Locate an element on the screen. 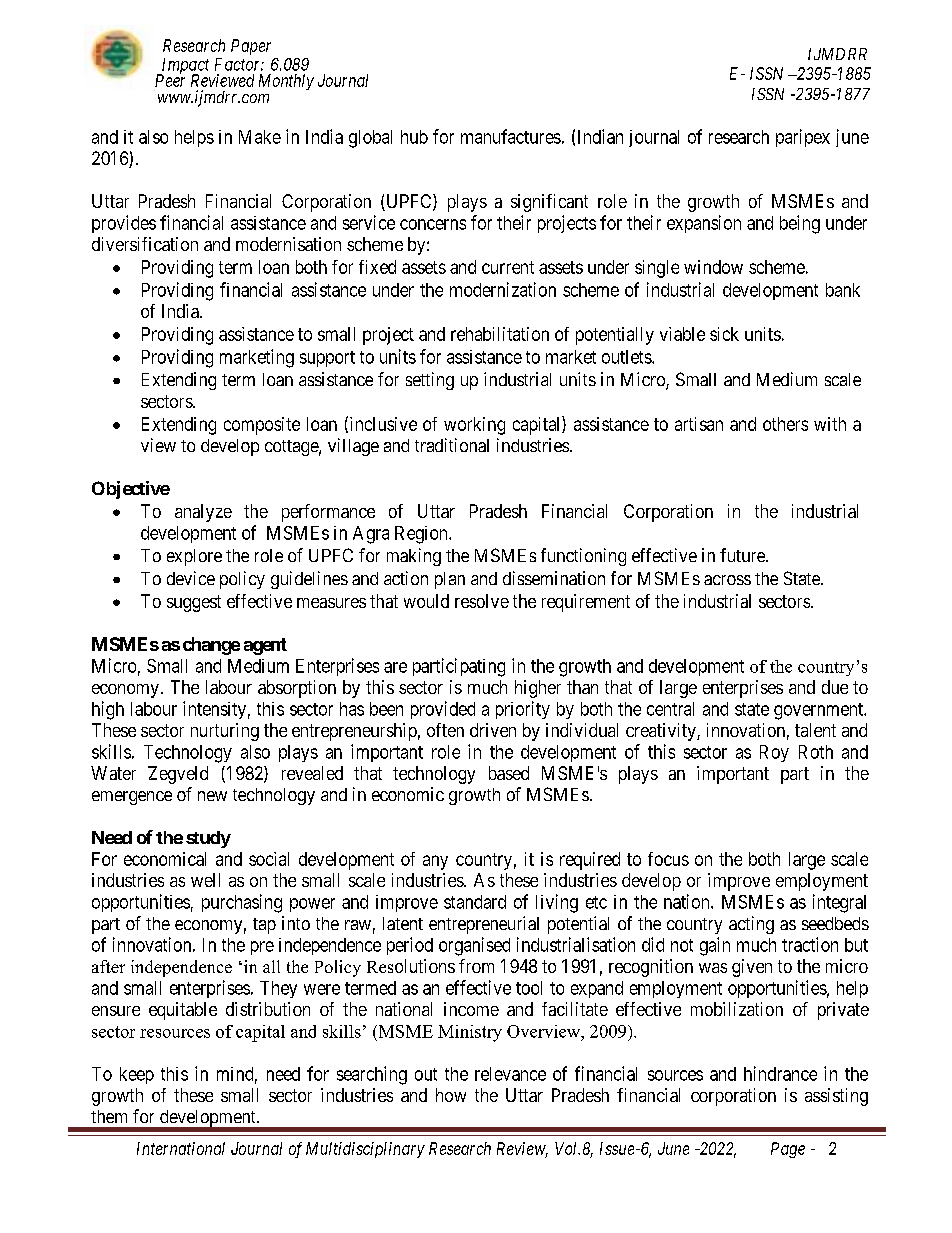 Image resolution: width=952 pixels, height=1233 pixels. others is located at coordinates (785, 424).
